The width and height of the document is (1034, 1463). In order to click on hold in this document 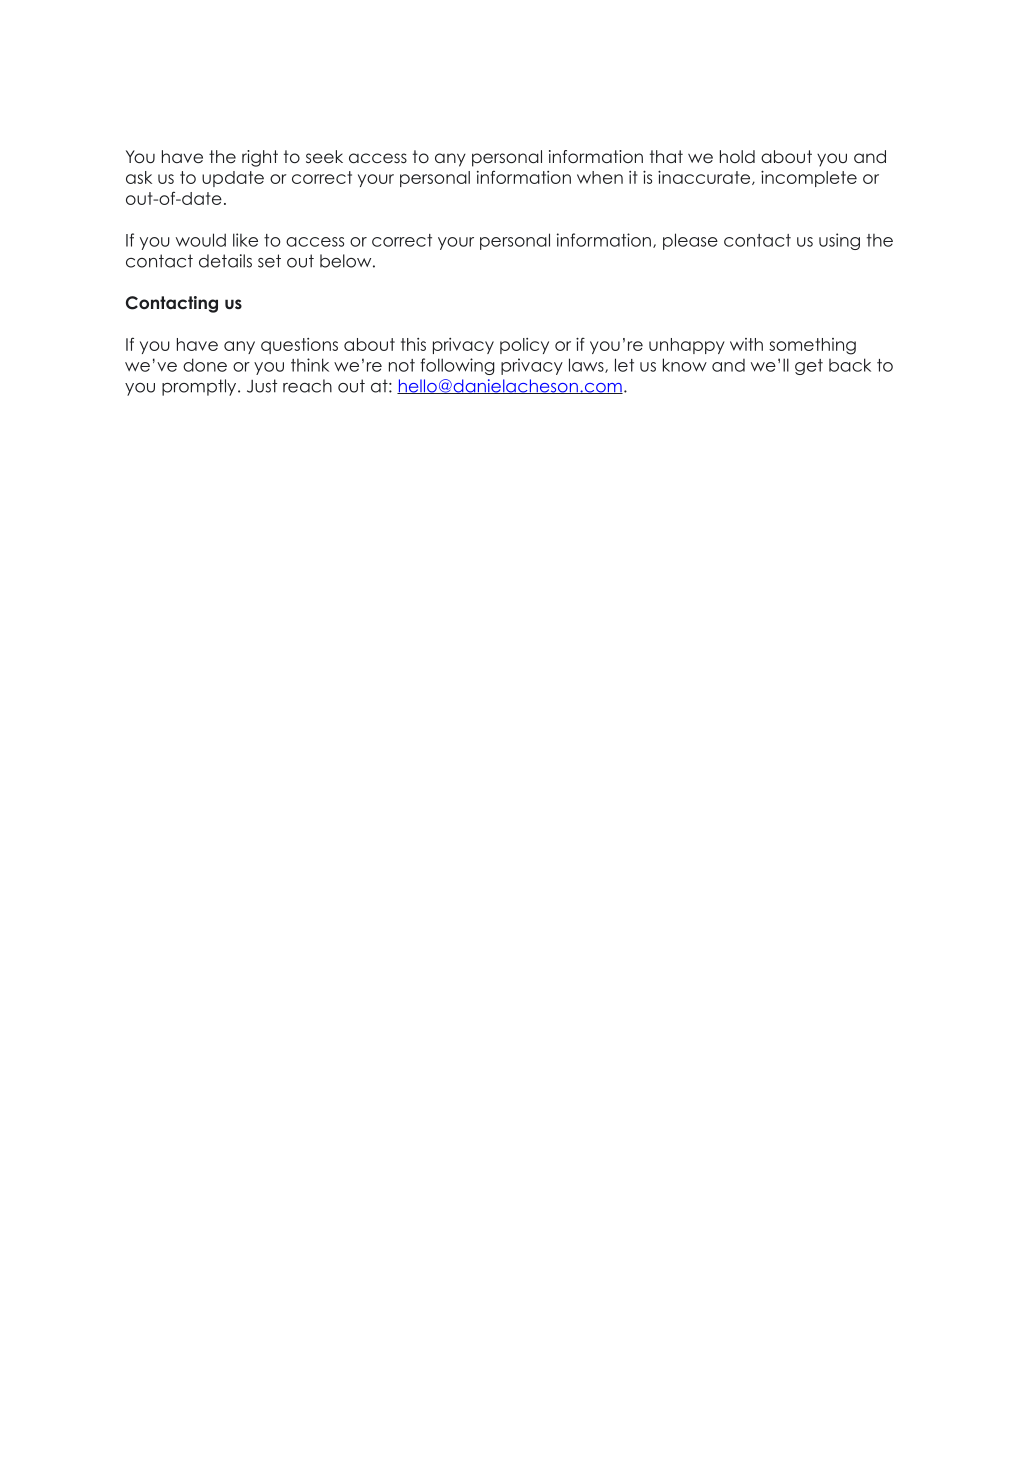, I will do `click(737, 156)`.
